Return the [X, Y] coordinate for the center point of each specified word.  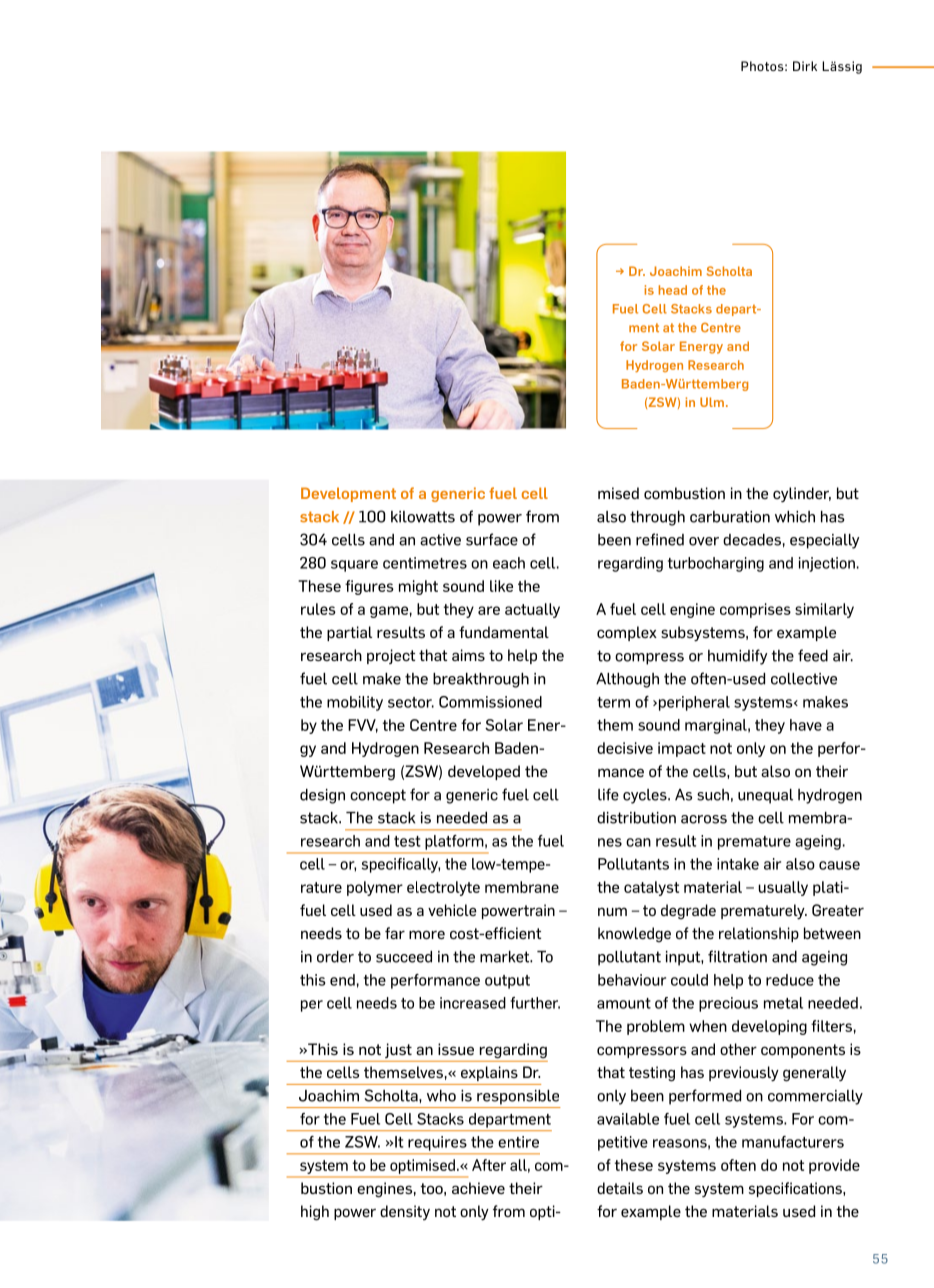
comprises [755, 610]
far [395, 933]
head [673, 290]
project [391, 656]
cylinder [802, 494]
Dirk [805, 66]
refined [660, 539]
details [620, 1188]
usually [783, 888]
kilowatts [423, 517]
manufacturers [793, 1142]
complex [627, 633]
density [405, 1212]
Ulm [712, 402]
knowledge [634, 935]
